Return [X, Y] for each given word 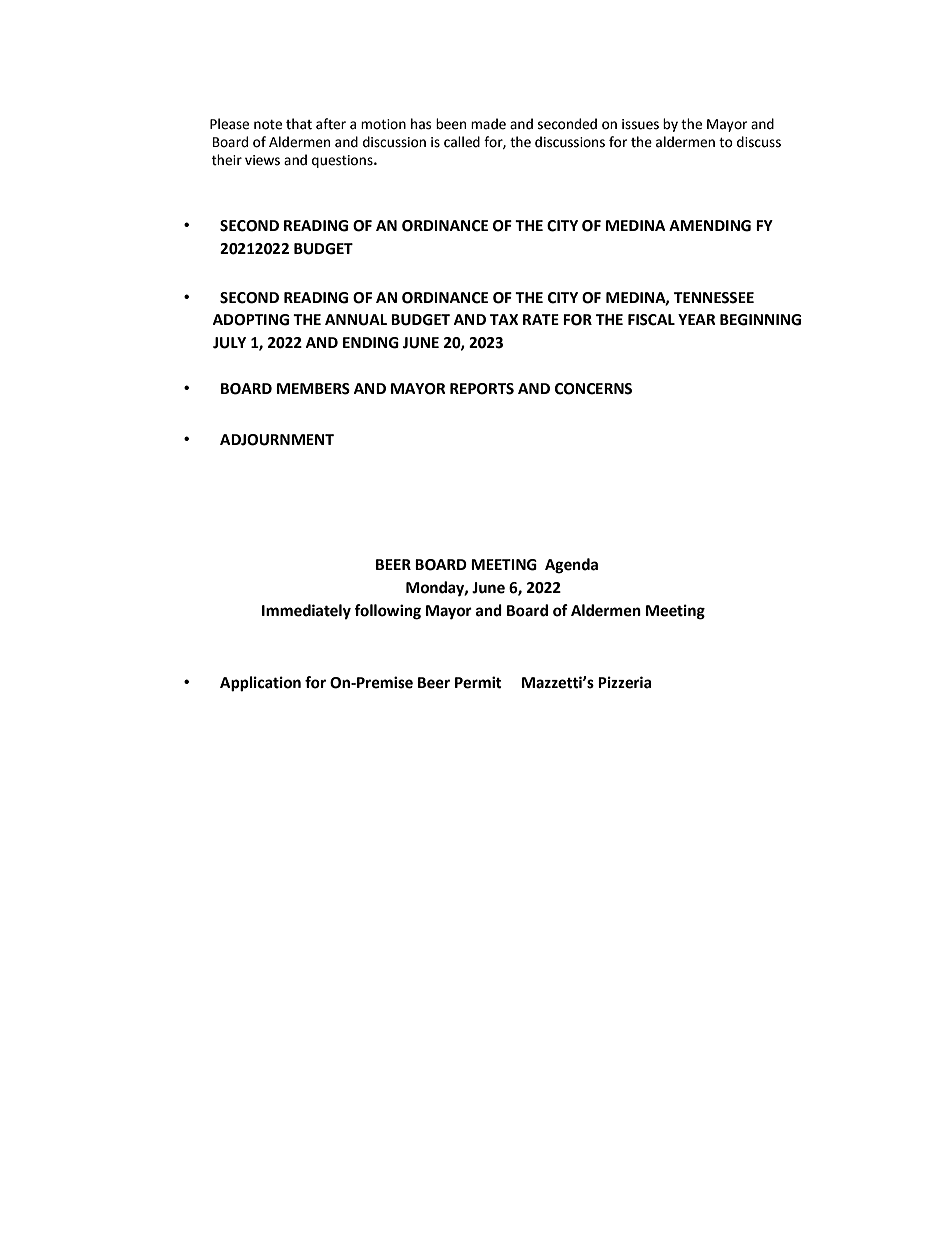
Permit [478, 682]
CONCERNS [593, 389]
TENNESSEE [714, 298]
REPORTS [482, 389]
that [299, 124]
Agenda [571, 566]
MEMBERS [313, 389]
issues [640, 124]
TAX [504, 319]
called [462, 142]
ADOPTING [251, 320]
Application [260, 684]
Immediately [306, 612]
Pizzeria [625, 682]
